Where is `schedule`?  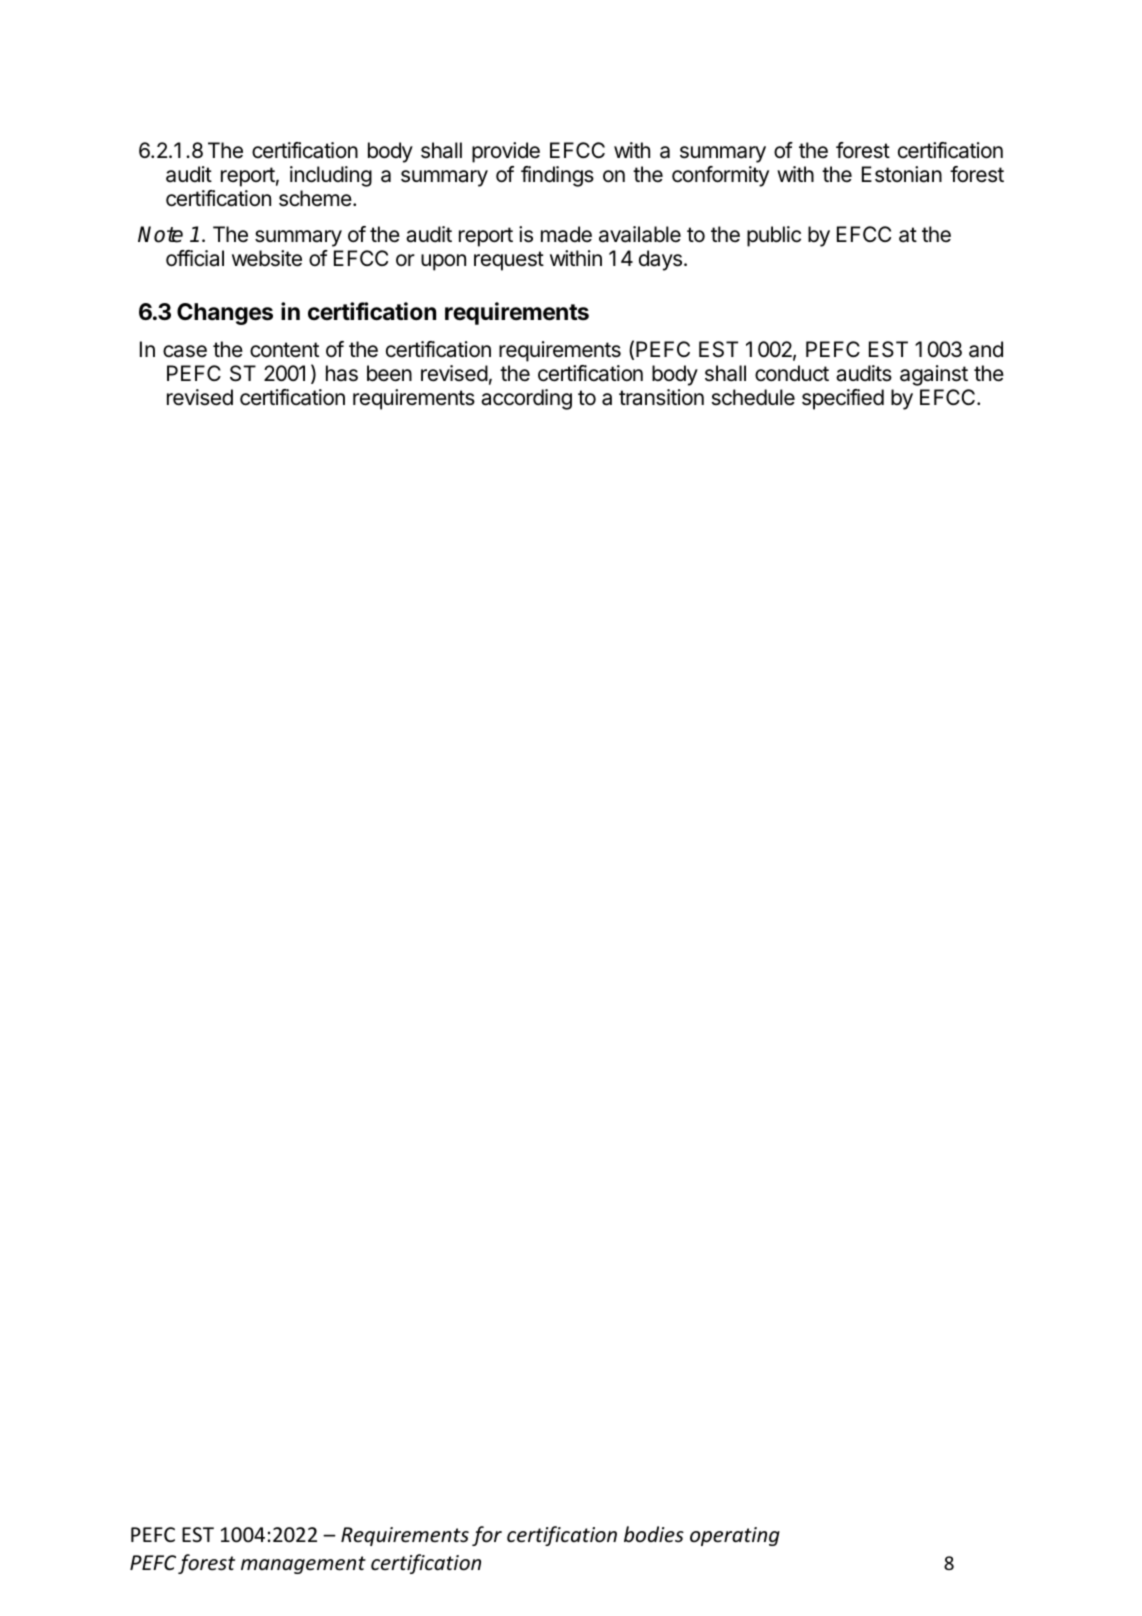 schedule is located at coordinates (753, 397).
